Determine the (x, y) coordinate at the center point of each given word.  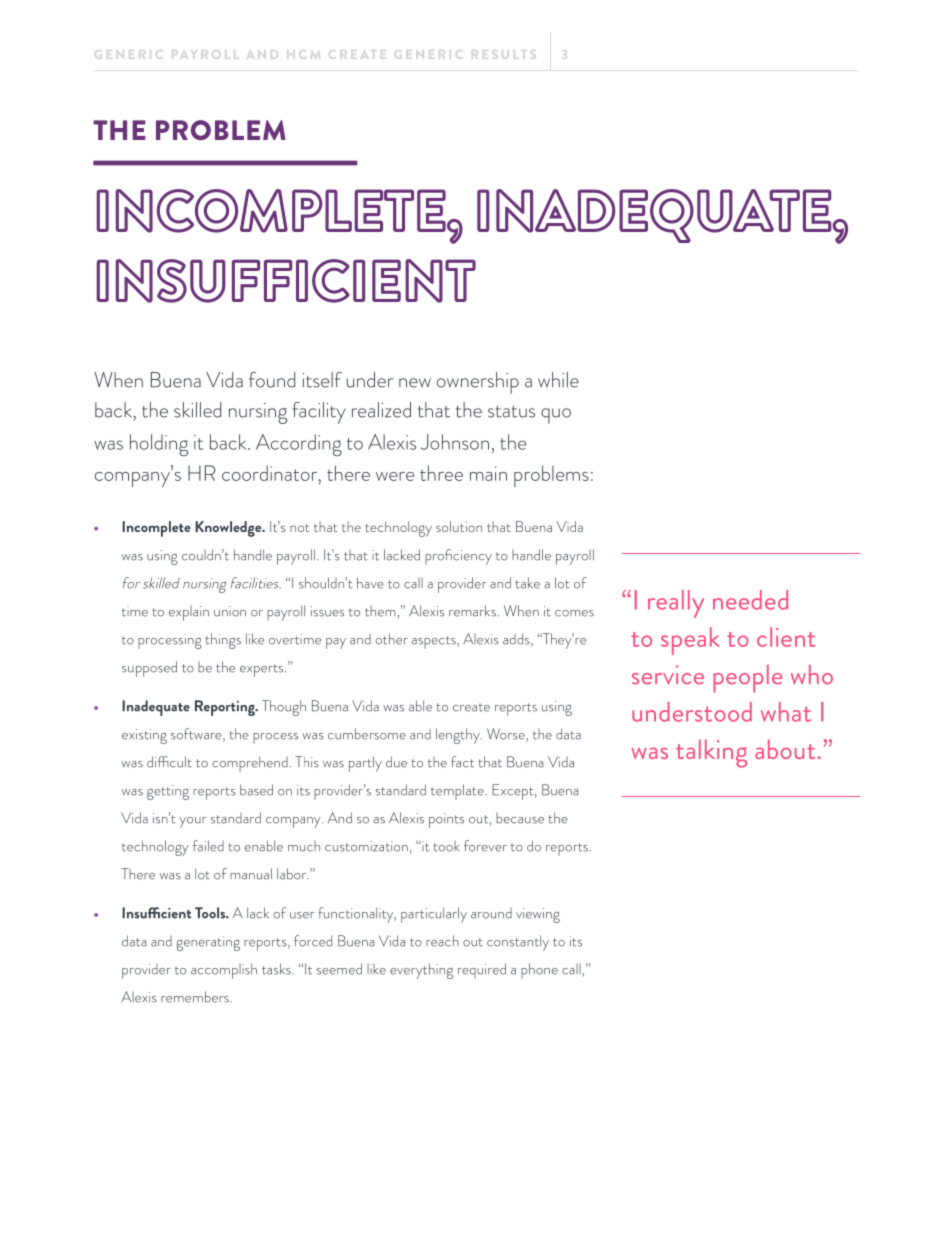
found (272, 380)
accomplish (224, 971)
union (230, 611)
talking (711, 753)
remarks (472, 611)
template (458, 792)
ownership (478, 383)
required (482, 971)
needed (750, 600)
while (558, 380)
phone (539, 971)
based (256, 790)
